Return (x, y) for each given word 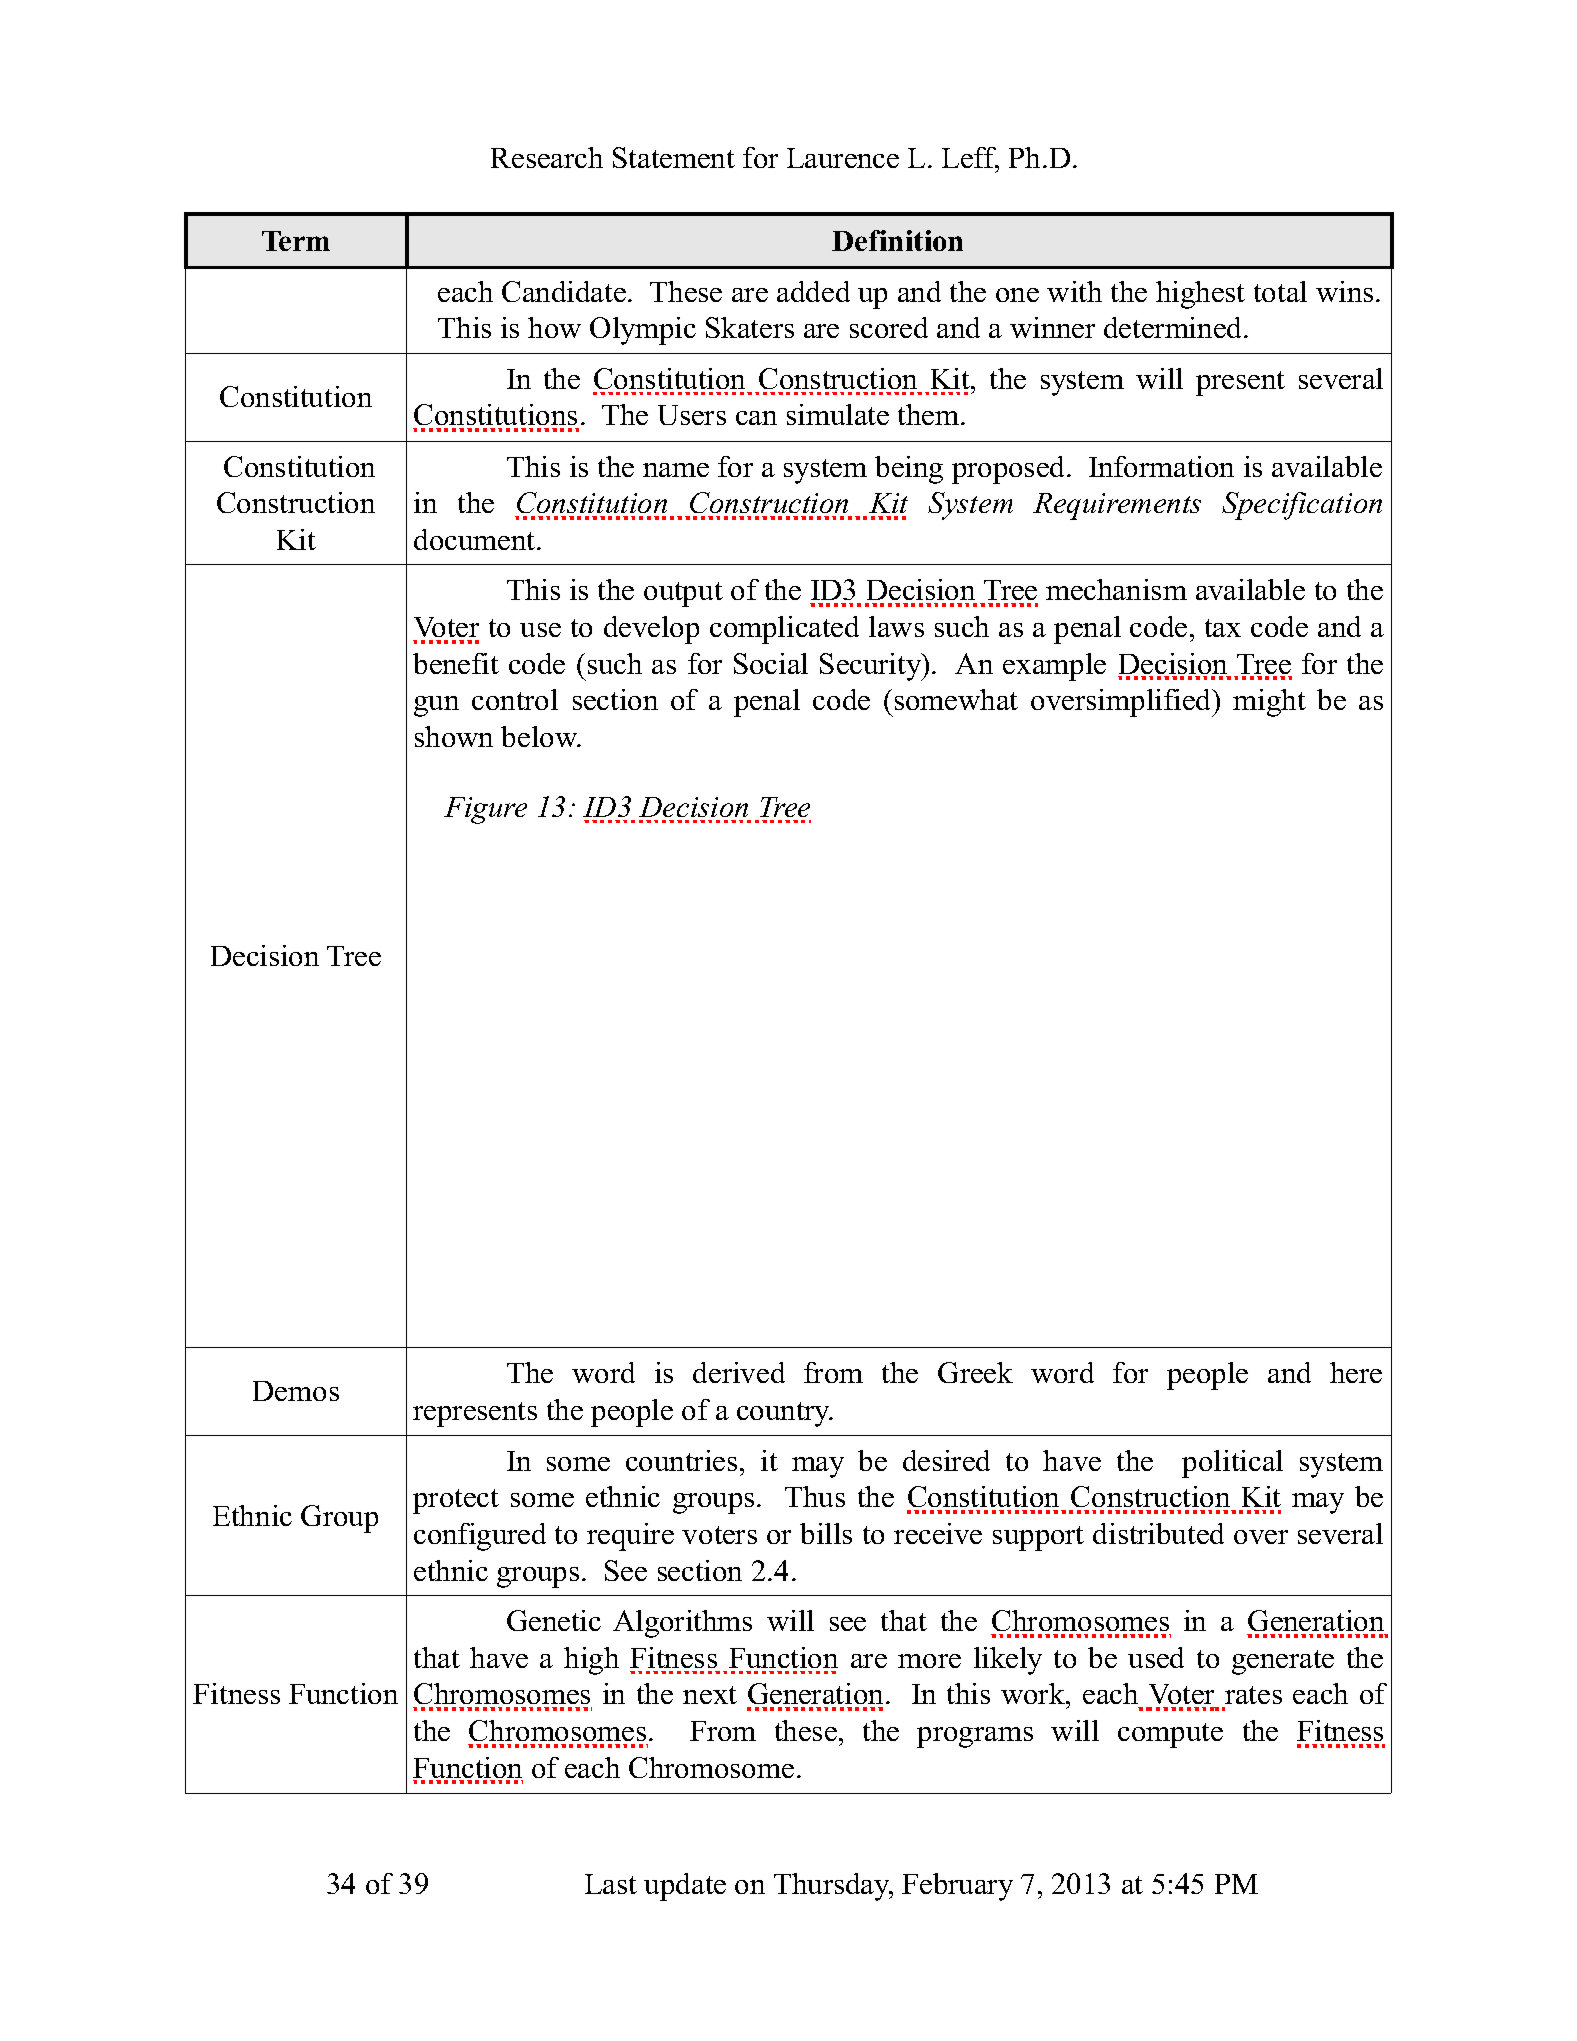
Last (611, 1884)
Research (547, 157)
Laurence (843, 158)
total (1280, 291)
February (957, 1887)
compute (1170, 1735)
